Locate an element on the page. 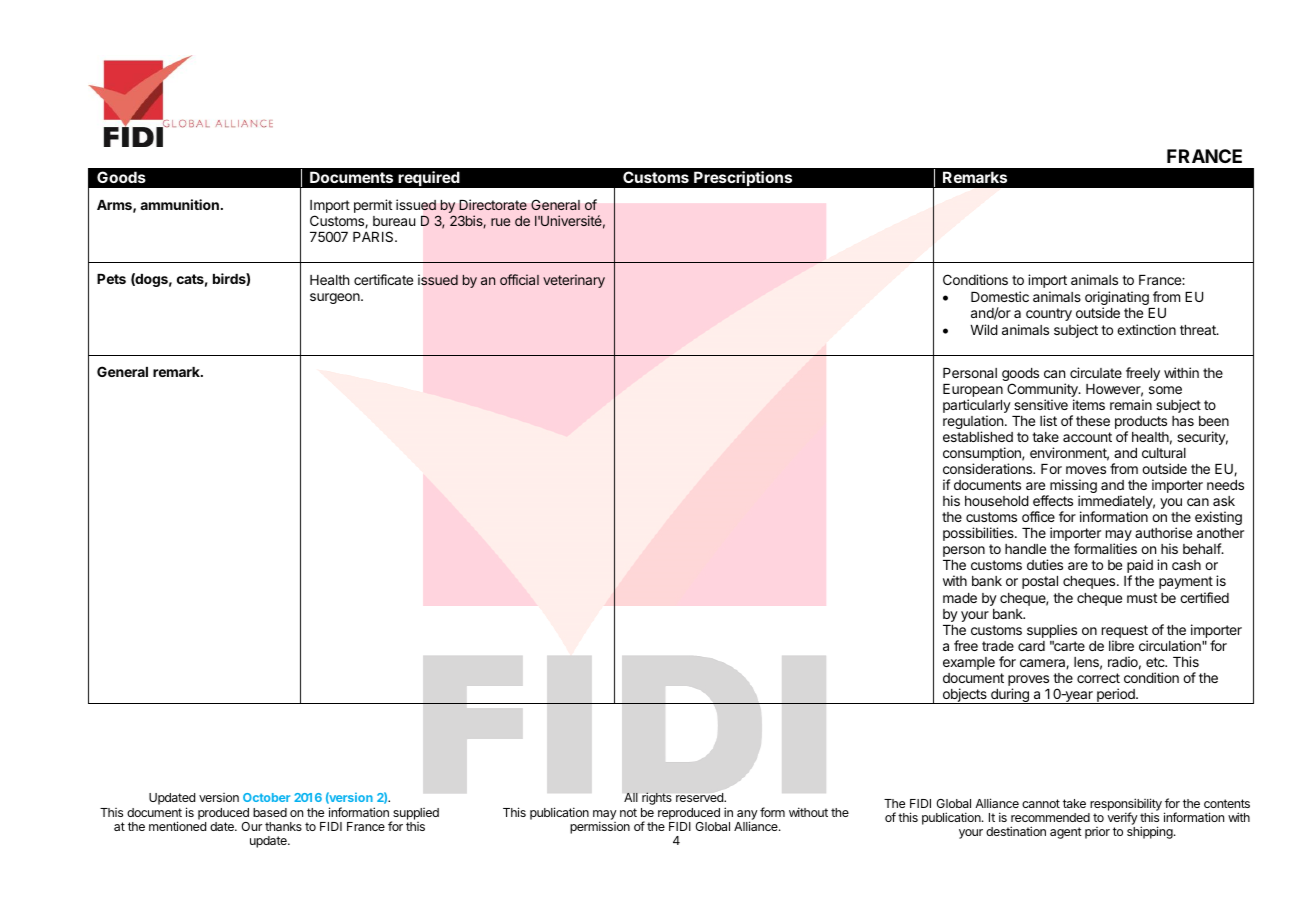 The height and width of the image is (924, 1308). rue is located at coordinates (500, 222).
